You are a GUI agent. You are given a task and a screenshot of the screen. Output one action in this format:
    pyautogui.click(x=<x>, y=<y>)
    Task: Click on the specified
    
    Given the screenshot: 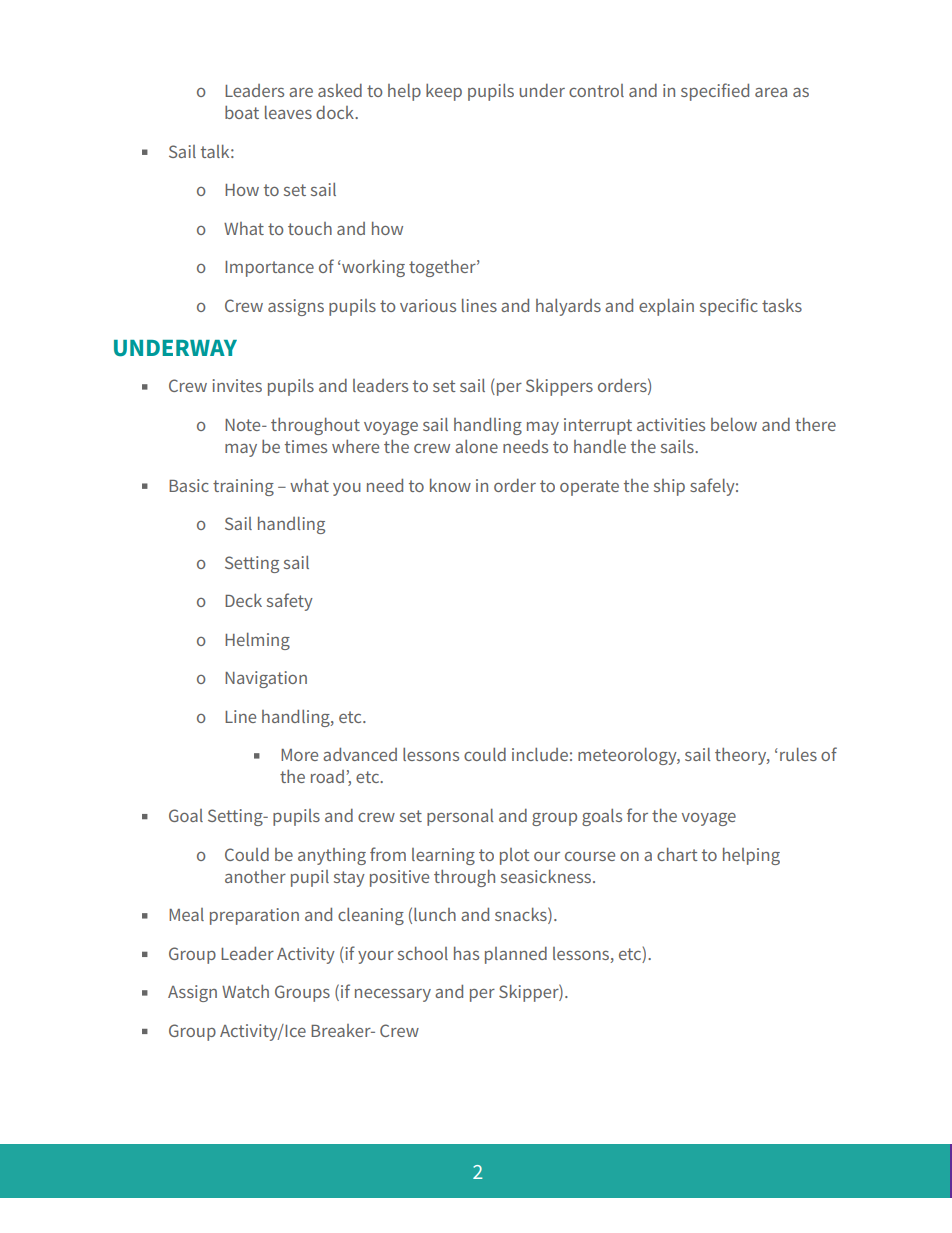 What is the action you would take?
    pyautogui.click(x=715, y=92)
